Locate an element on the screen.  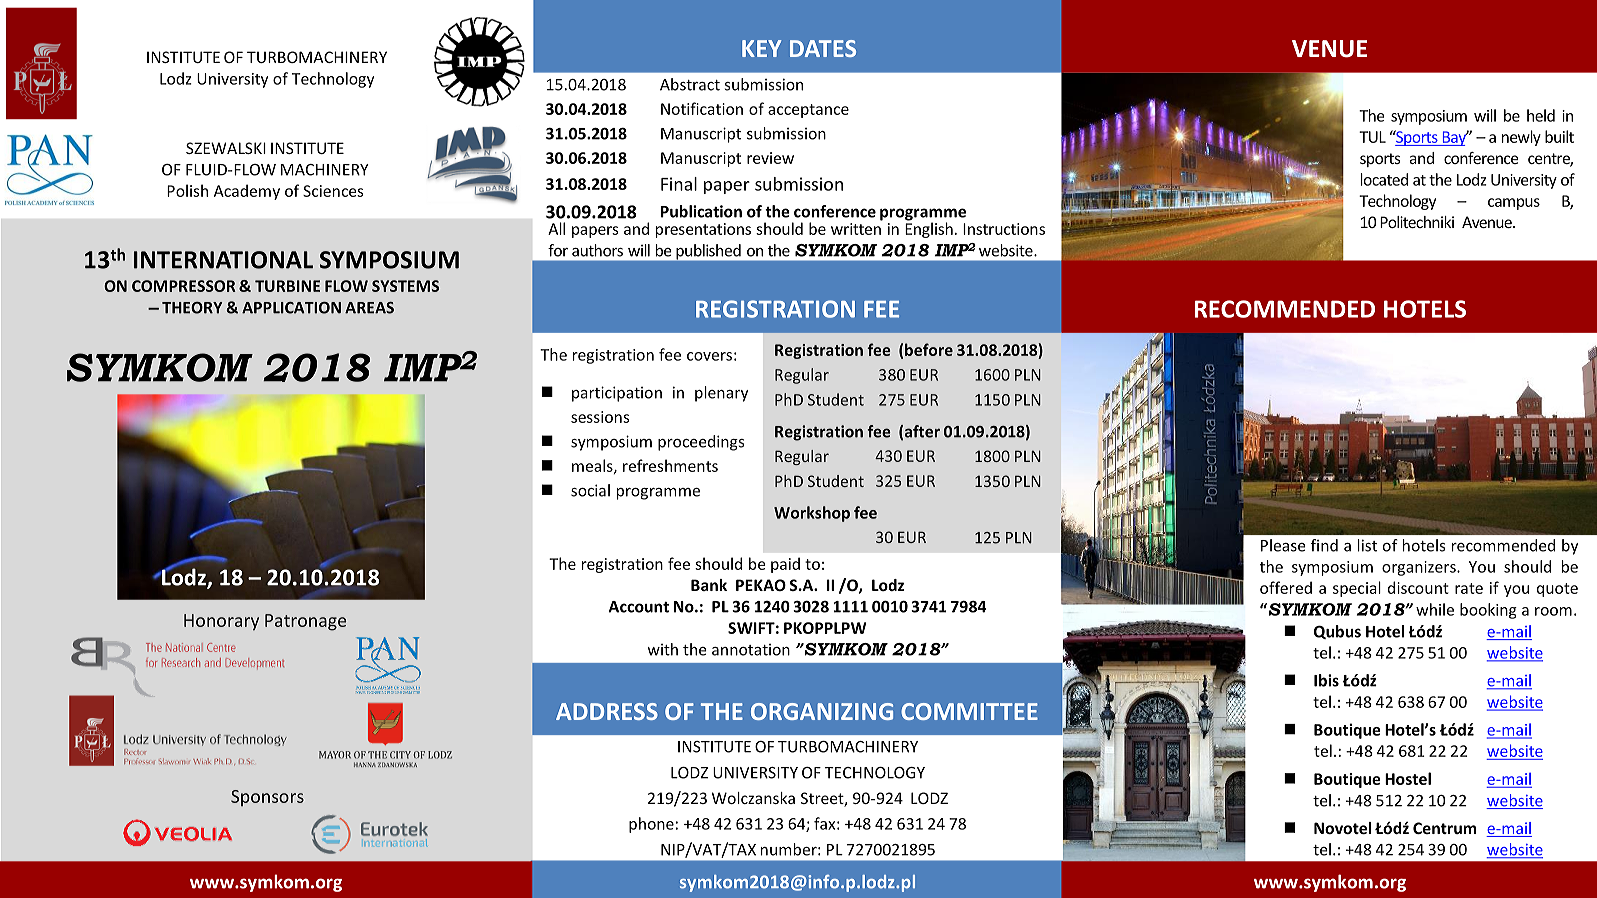
Abstract is located at coordinates (690, 84).
